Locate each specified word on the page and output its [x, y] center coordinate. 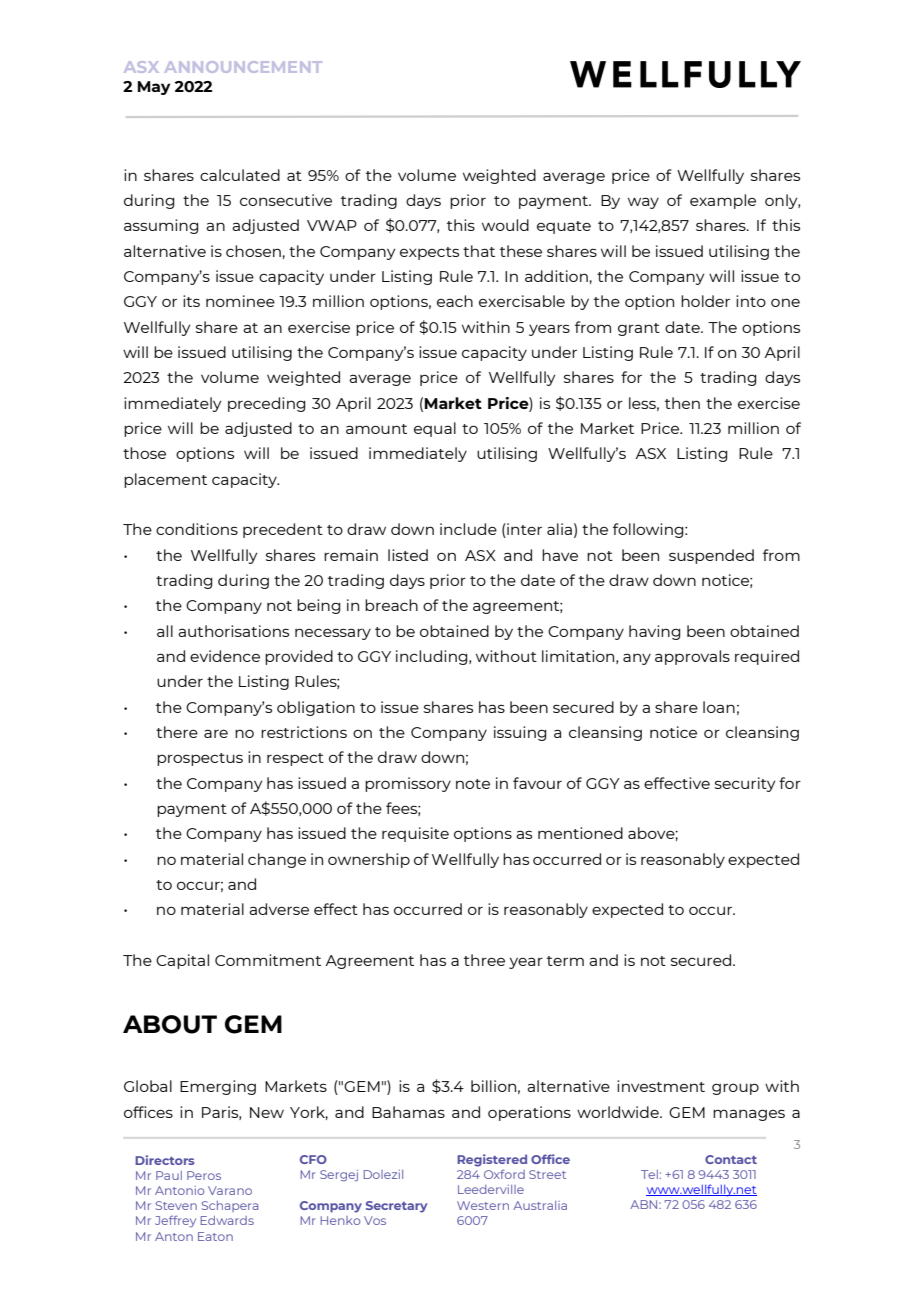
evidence [225, 656]
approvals [692, 657]
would [505, 225]
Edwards [227, 1220]
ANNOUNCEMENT [243, 67]
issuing [520, 733]
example [723, 201]
